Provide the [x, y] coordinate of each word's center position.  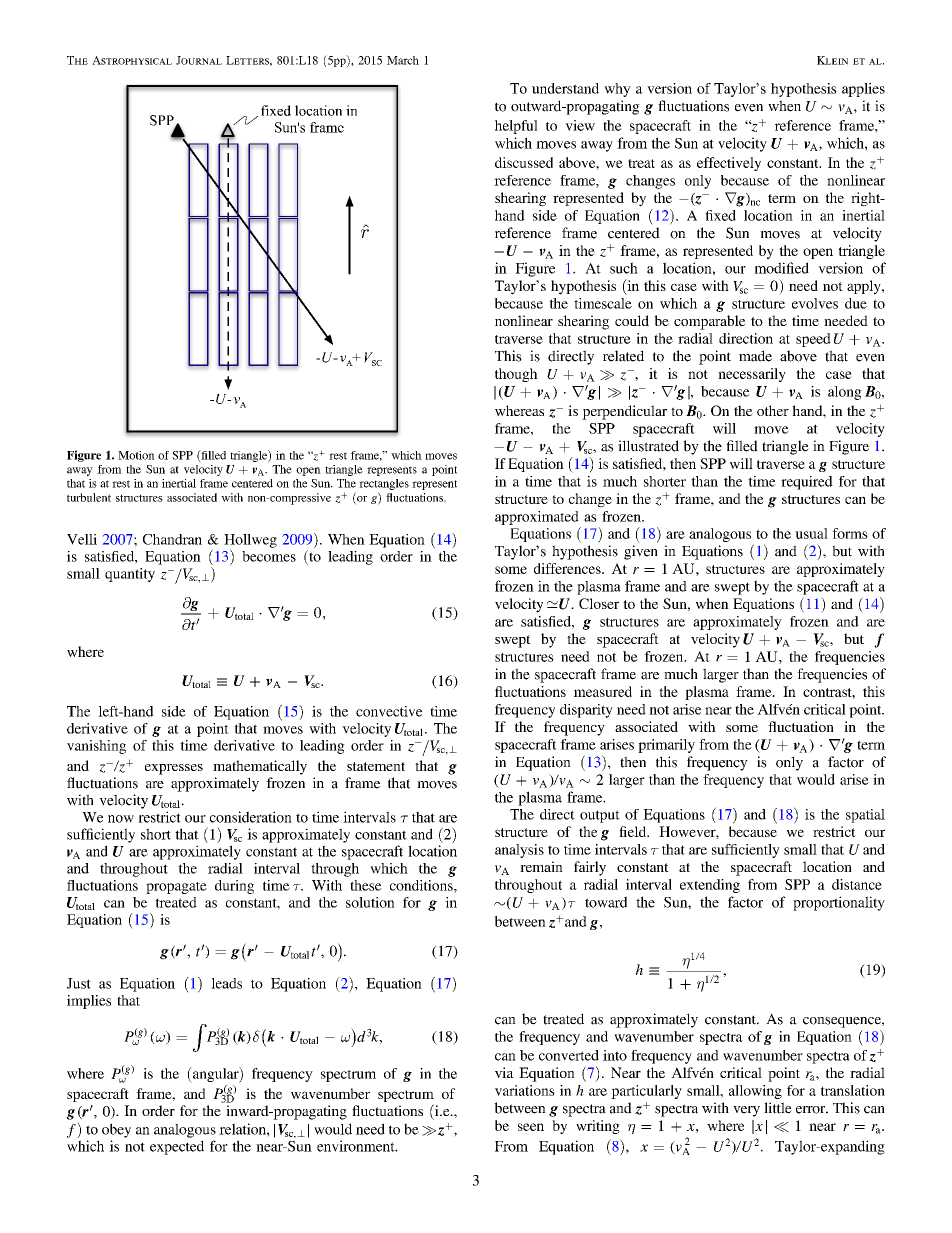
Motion [136, 455]
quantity [130, 575]
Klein [832, 60]
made [755, 356]
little [778, 1108]
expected [177, 1147]
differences [568, 568]
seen [531, 1127]
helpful [516, 127]
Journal [199, 60]
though [516, 375]
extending [710, 886]
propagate [176, 888]
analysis [519, 851]
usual [811, 533]
